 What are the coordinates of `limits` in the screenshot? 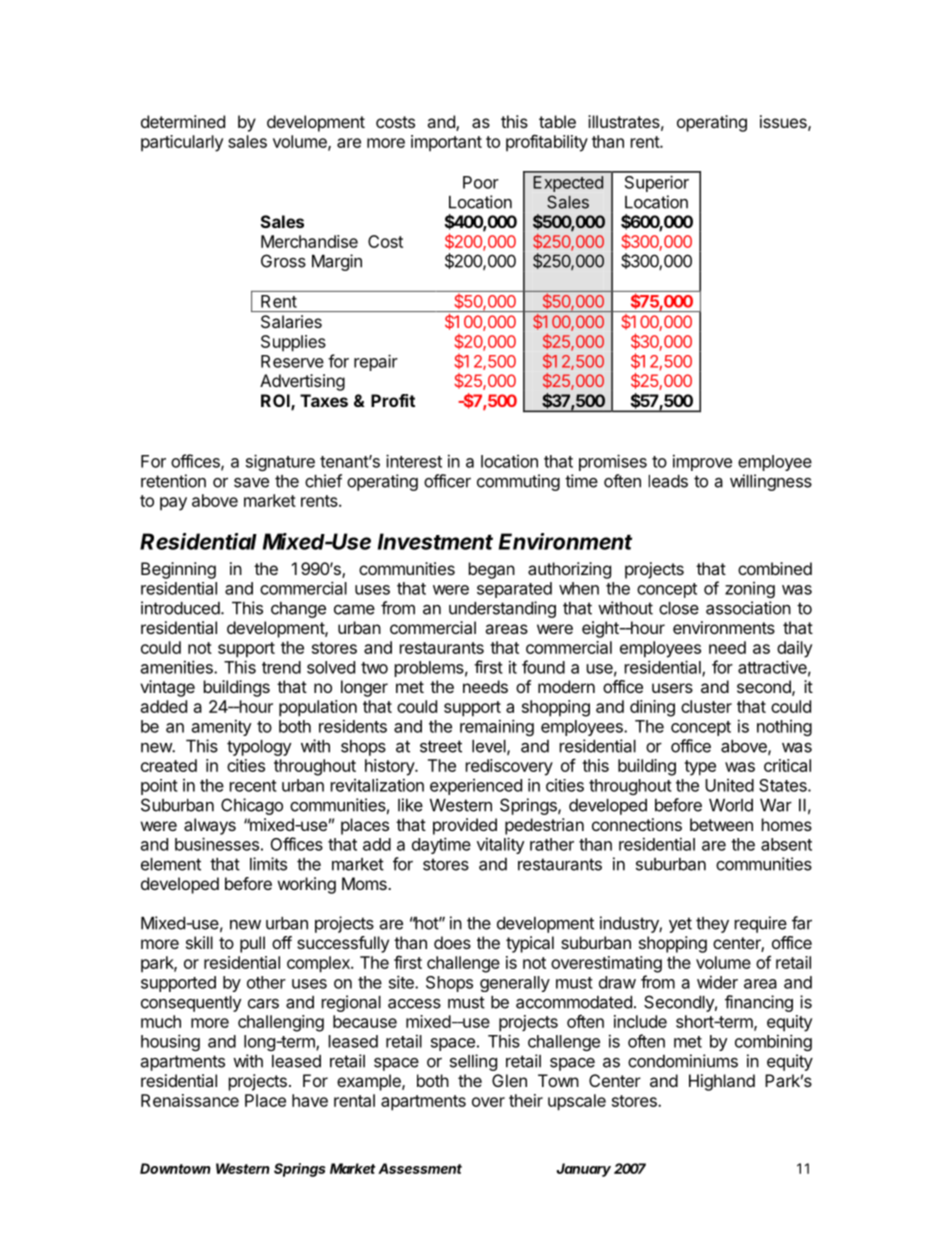 It's located at (268, 864).
